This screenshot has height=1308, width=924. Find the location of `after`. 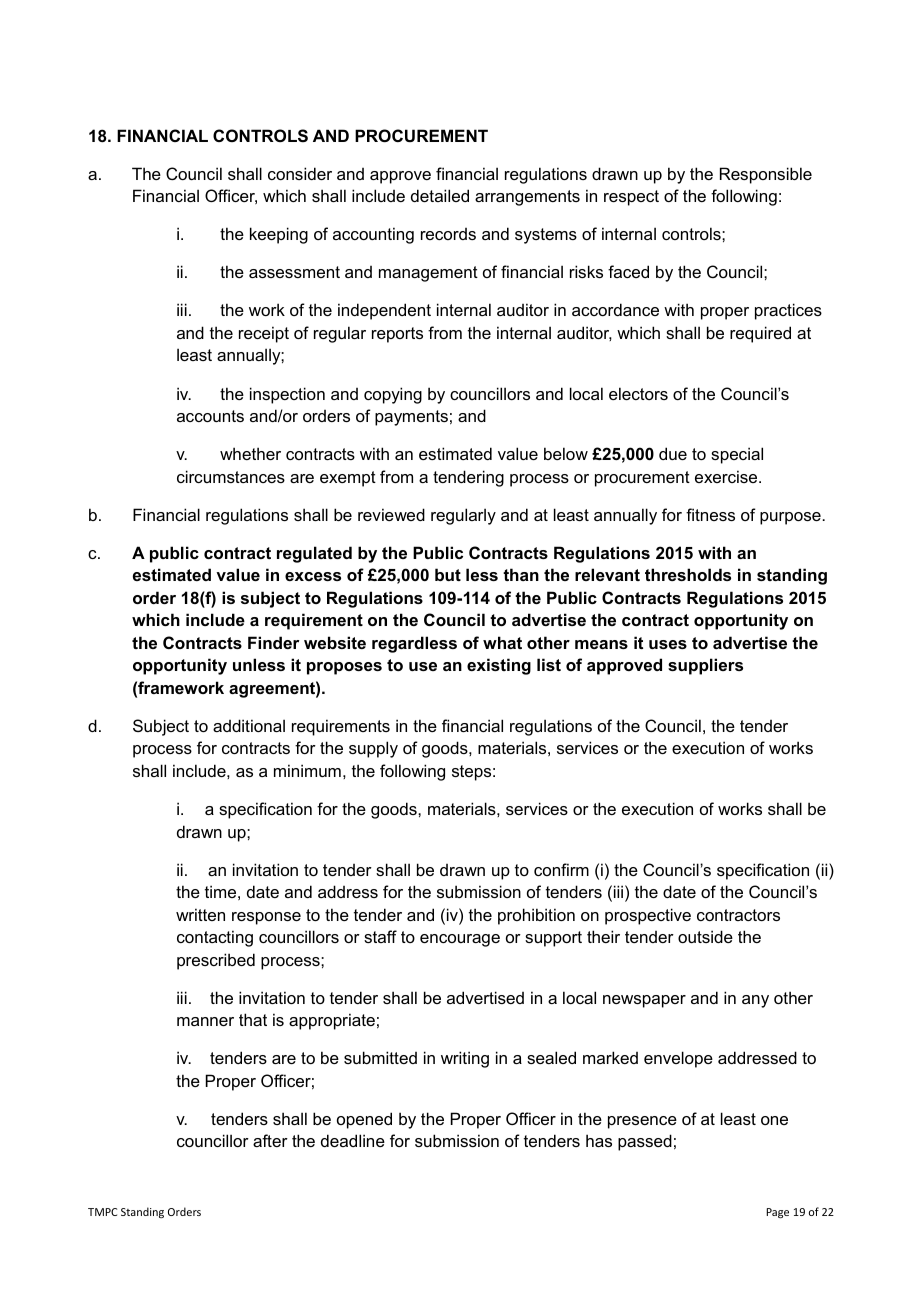

after is located at coordinates (270, 1140).
